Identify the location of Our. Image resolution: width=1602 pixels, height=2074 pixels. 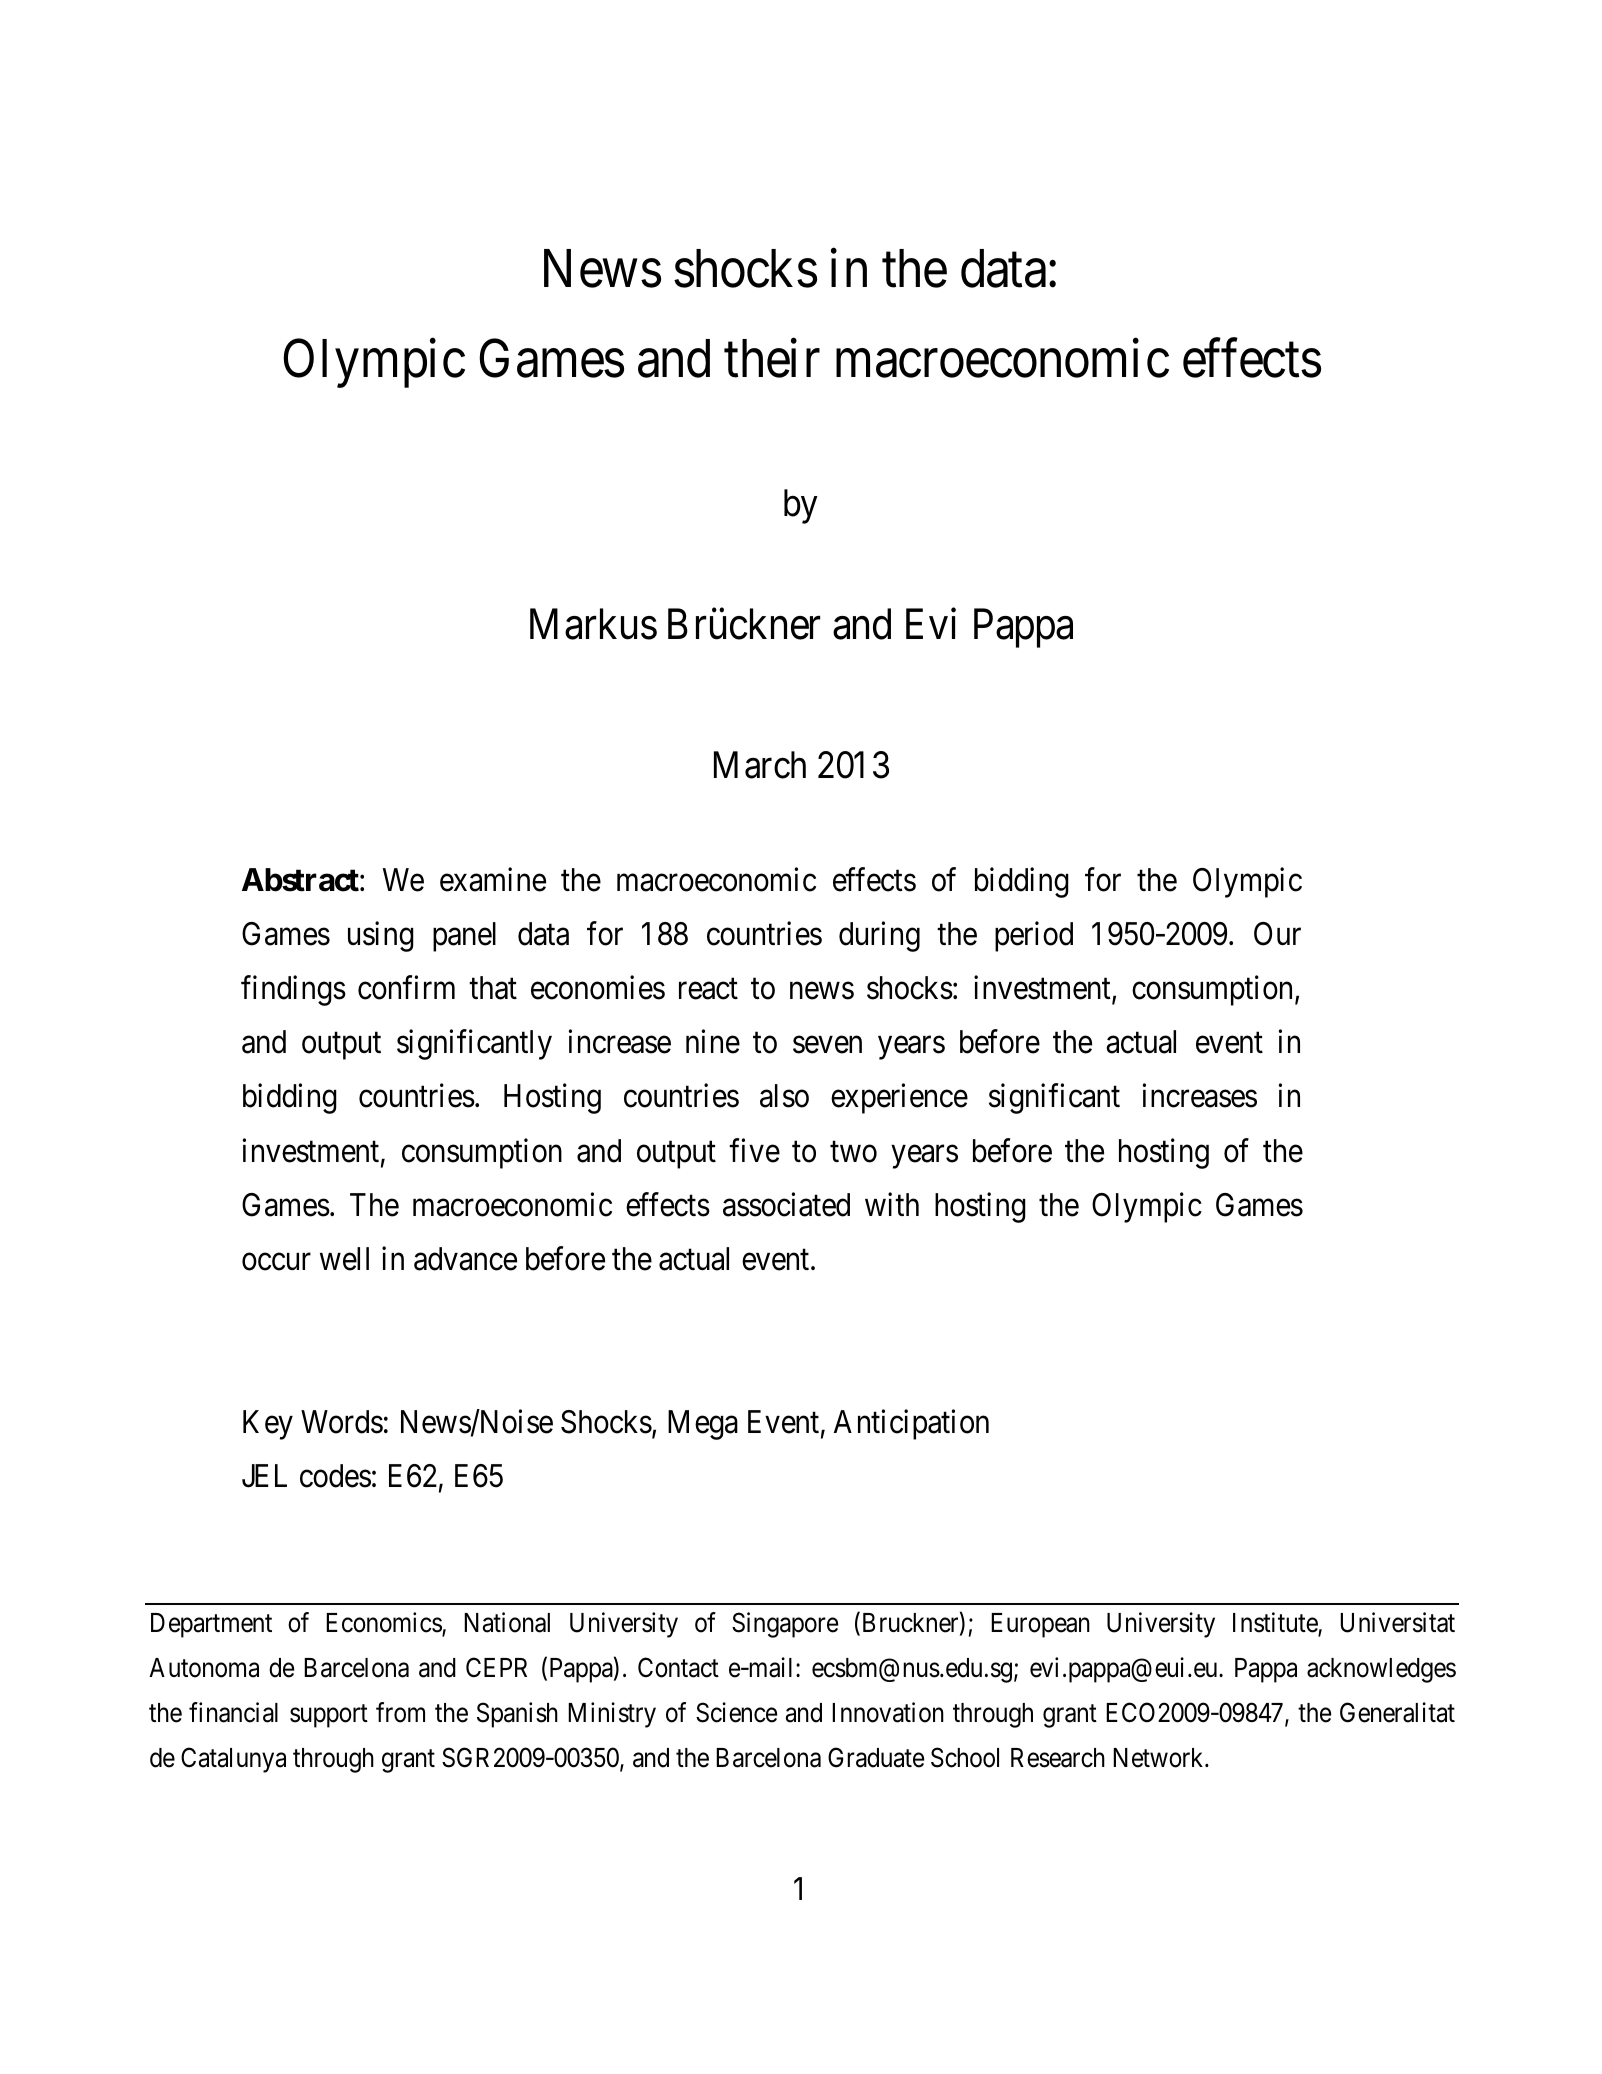
(1277, 934).
